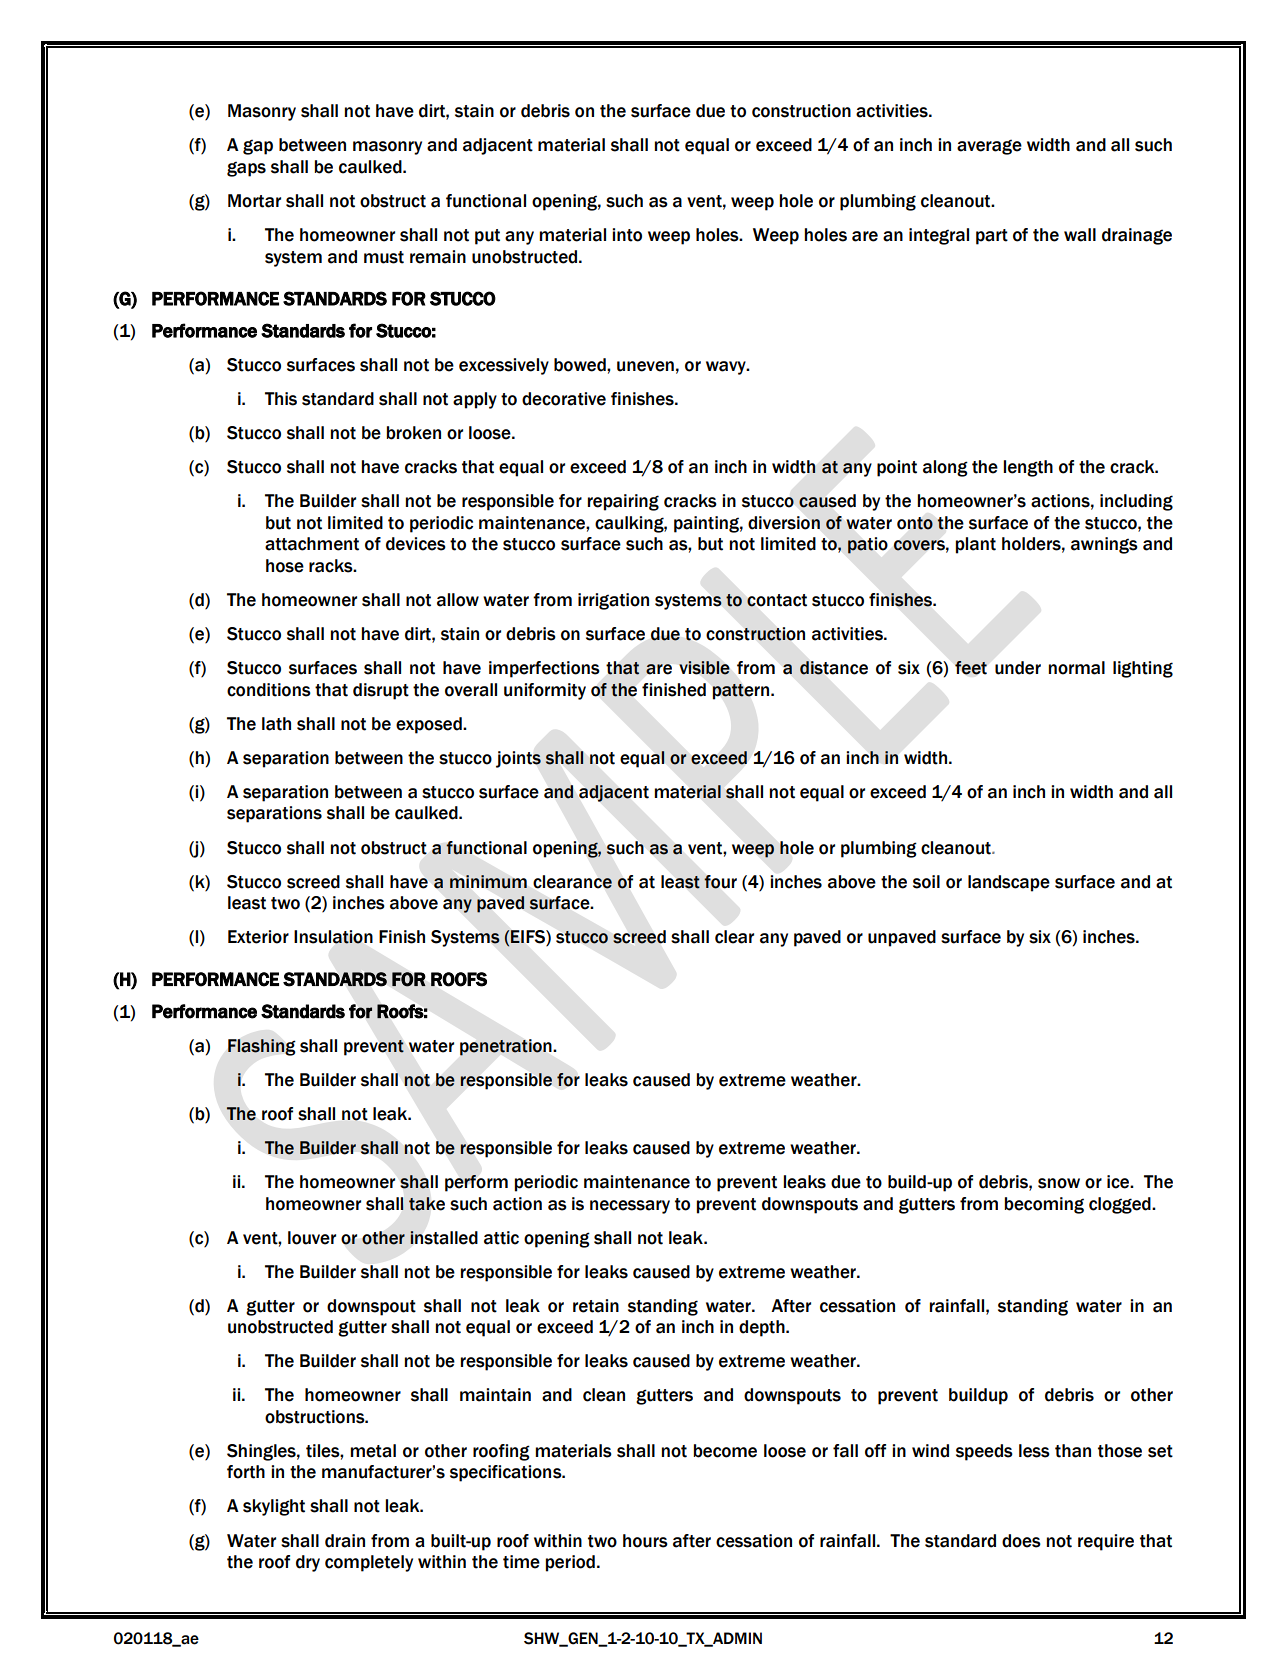  What do you see at coordinates (427, 1204) in the image?
I see `take` at bounding box center [427, 1204].
